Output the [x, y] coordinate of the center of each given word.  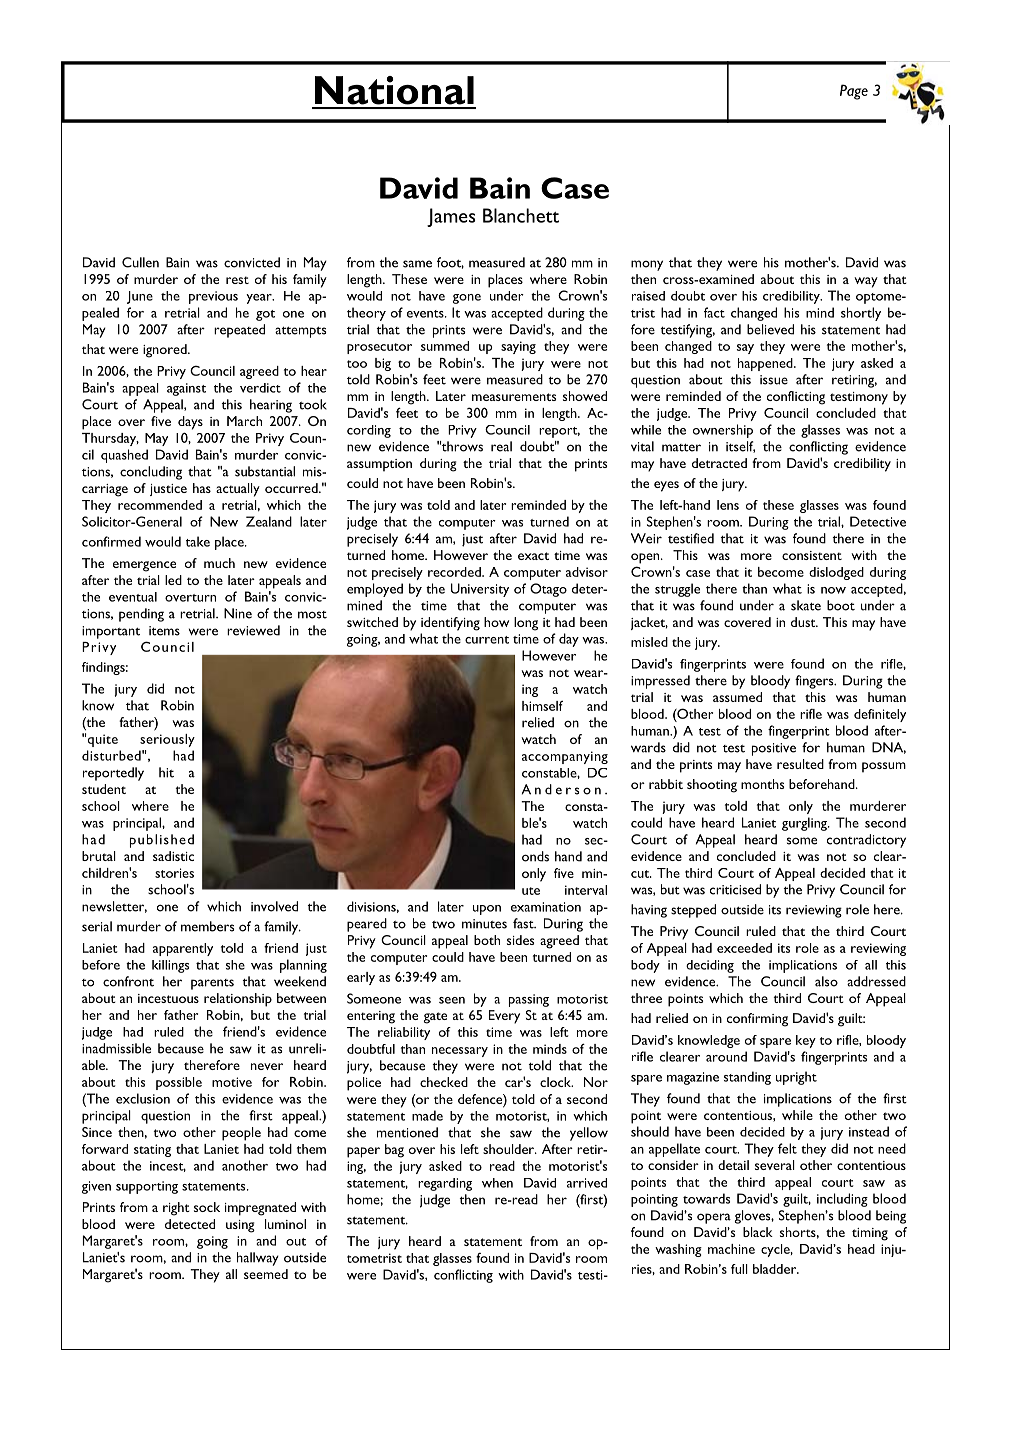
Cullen [140, 262]
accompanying [565, 757]
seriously [167, 740]
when [497, 1183]
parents [212, 984]
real [501, 446]
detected [190, 1224]
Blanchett [521, 215]
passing [529, 1000]
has [202, 488]
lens [728, 505]
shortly [861, 314]
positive [774, 749]
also [826, 981]
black [758, 1232]
